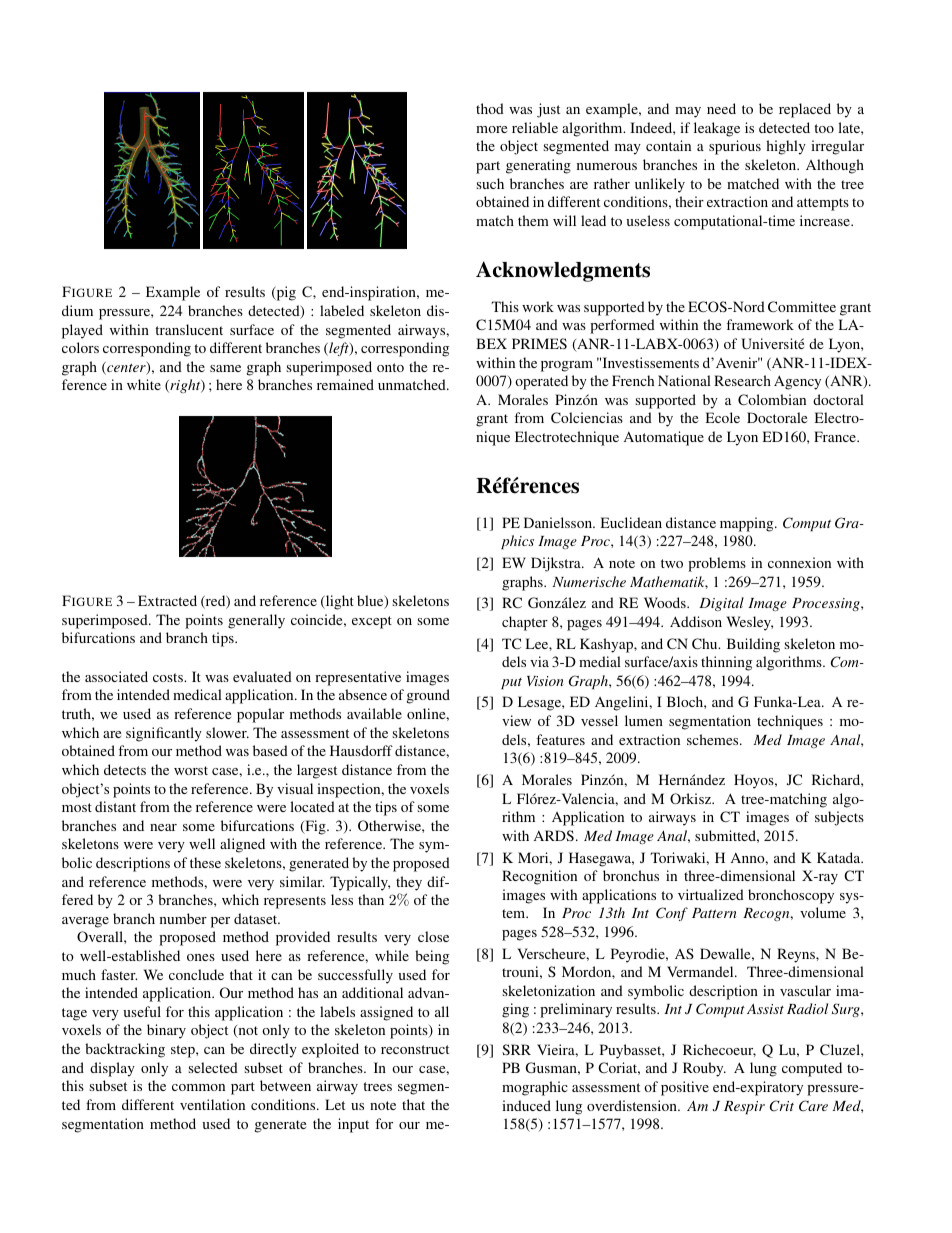  I want to click on translucent, so click(189, 329).
